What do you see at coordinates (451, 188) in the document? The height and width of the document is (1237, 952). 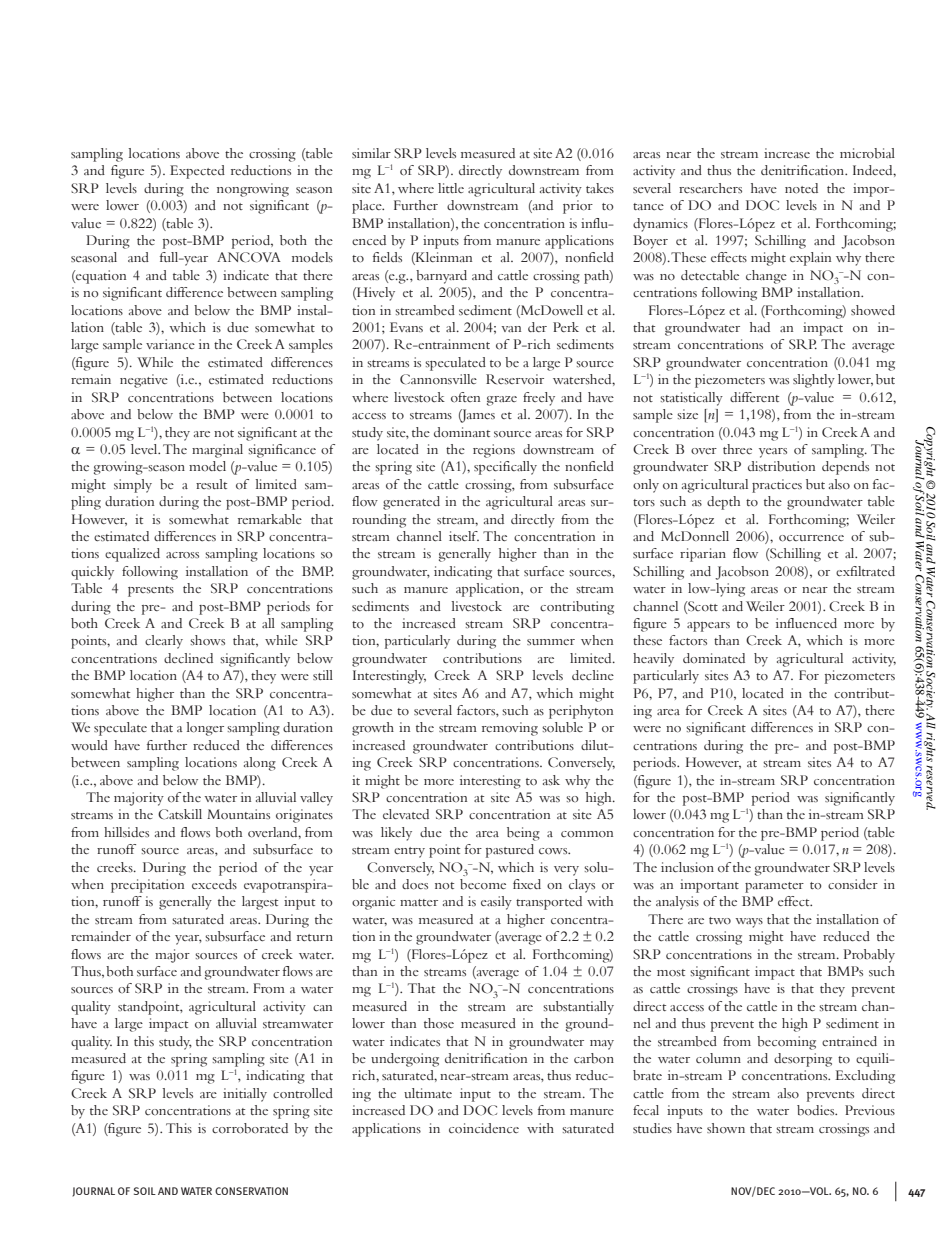 I see `little` at bounding box center [451, 188].
